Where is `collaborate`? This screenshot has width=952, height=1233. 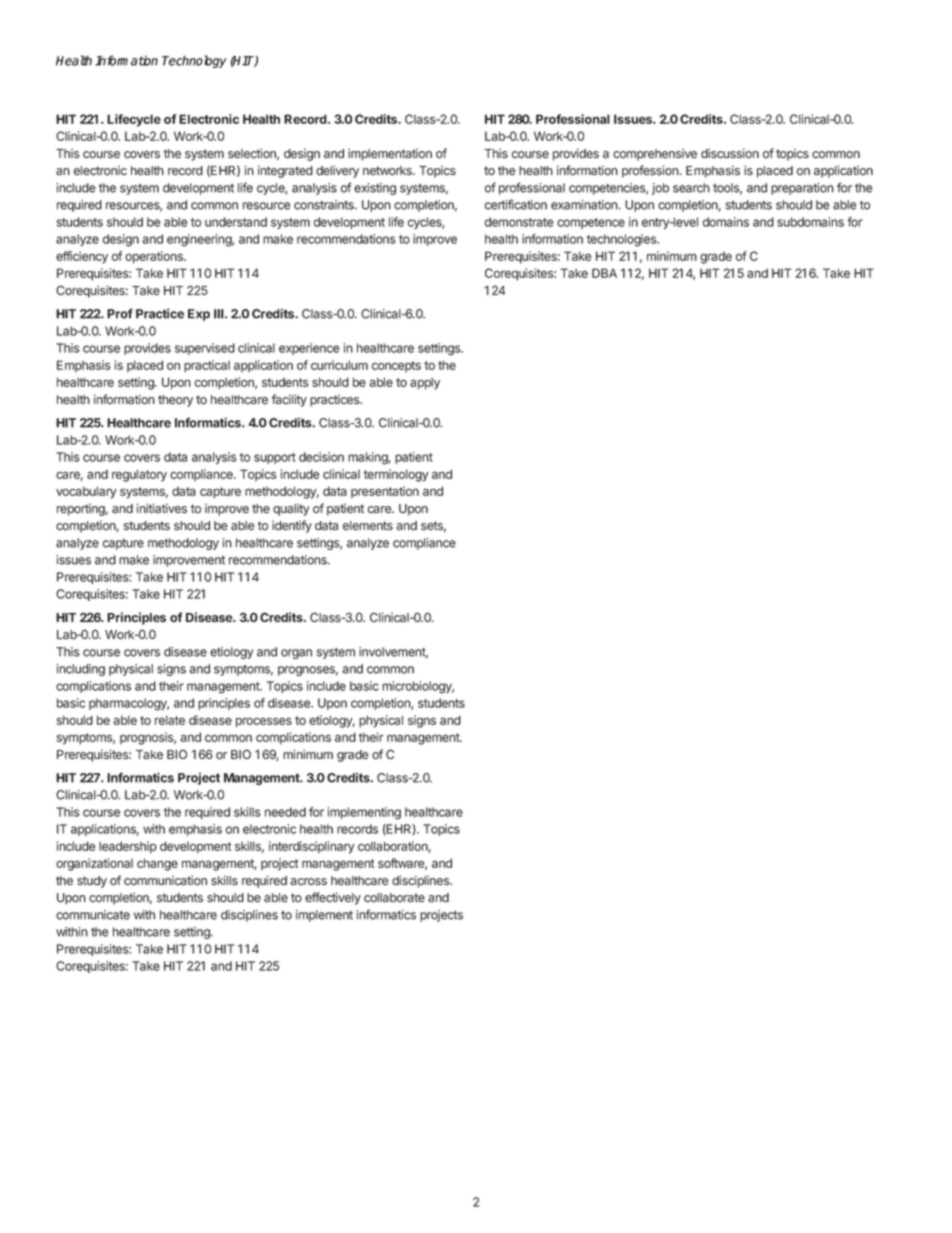 collaborate is located at coordinates (394, 898).
